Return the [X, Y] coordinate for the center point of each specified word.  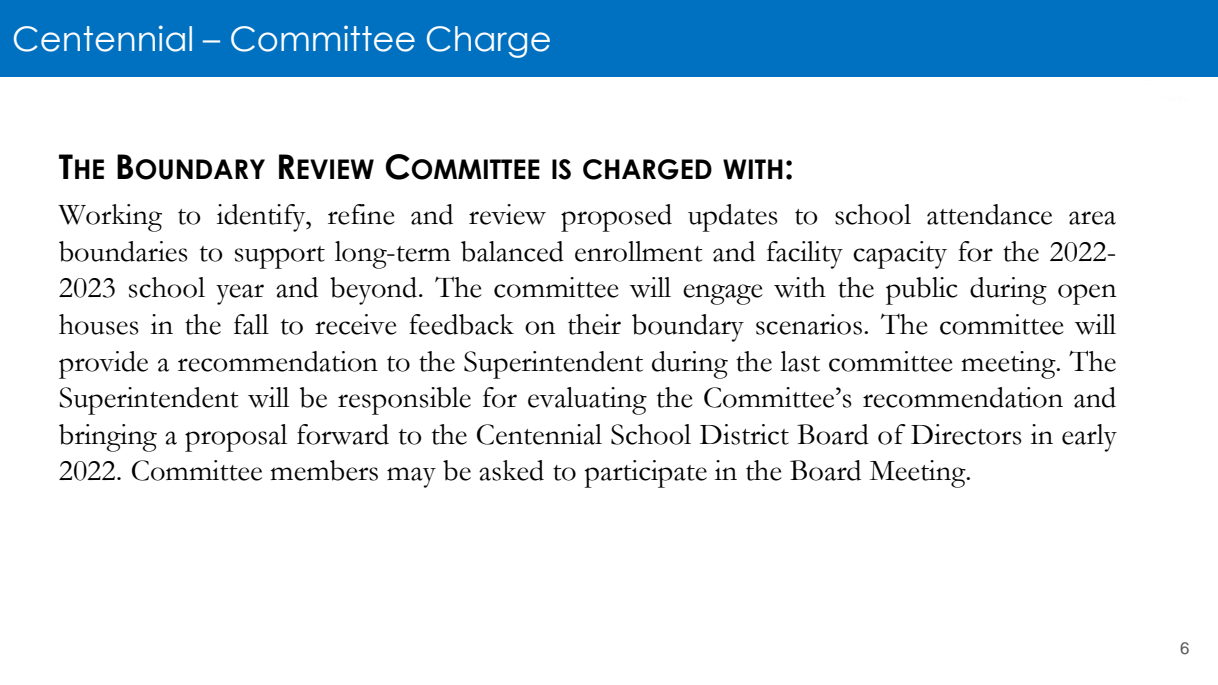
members [324, 470]
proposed [616, 218]
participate [645, 474]
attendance [989, 214]
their [594, 324]
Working [110, 218]
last [800, 361]
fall [251, 324]
